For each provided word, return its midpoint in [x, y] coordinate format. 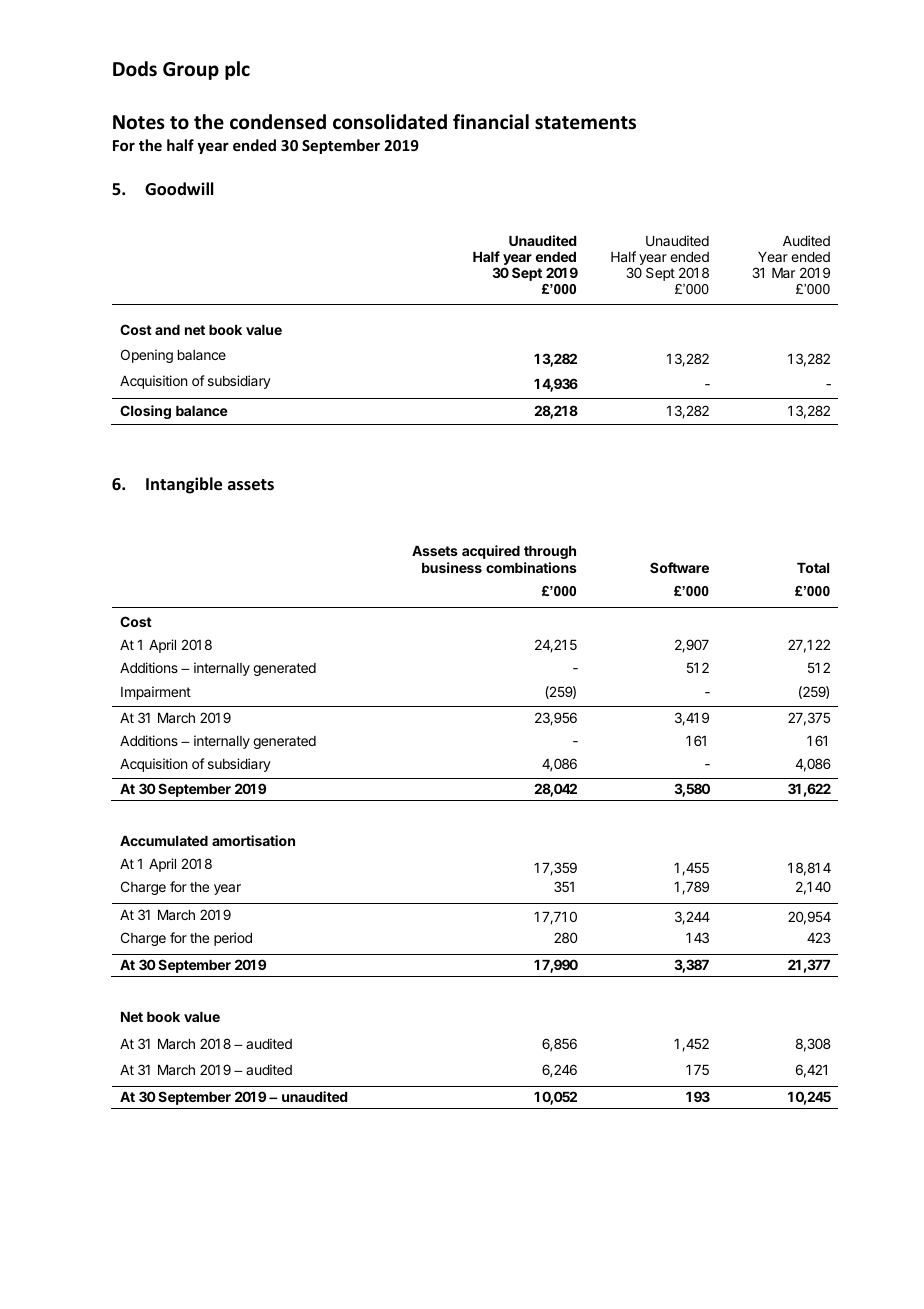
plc [237, 70]
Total [813, 568]
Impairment [156, 693]
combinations [531, 567]
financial [491, 122]
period [233, 939]
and [167, 330]
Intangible [184, 485]
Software [679, 567]
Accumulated [164, 841]
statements [585, 123]
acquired [491, 552]
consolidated [390, 122]
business [452, 567]
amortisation [253, 840]
